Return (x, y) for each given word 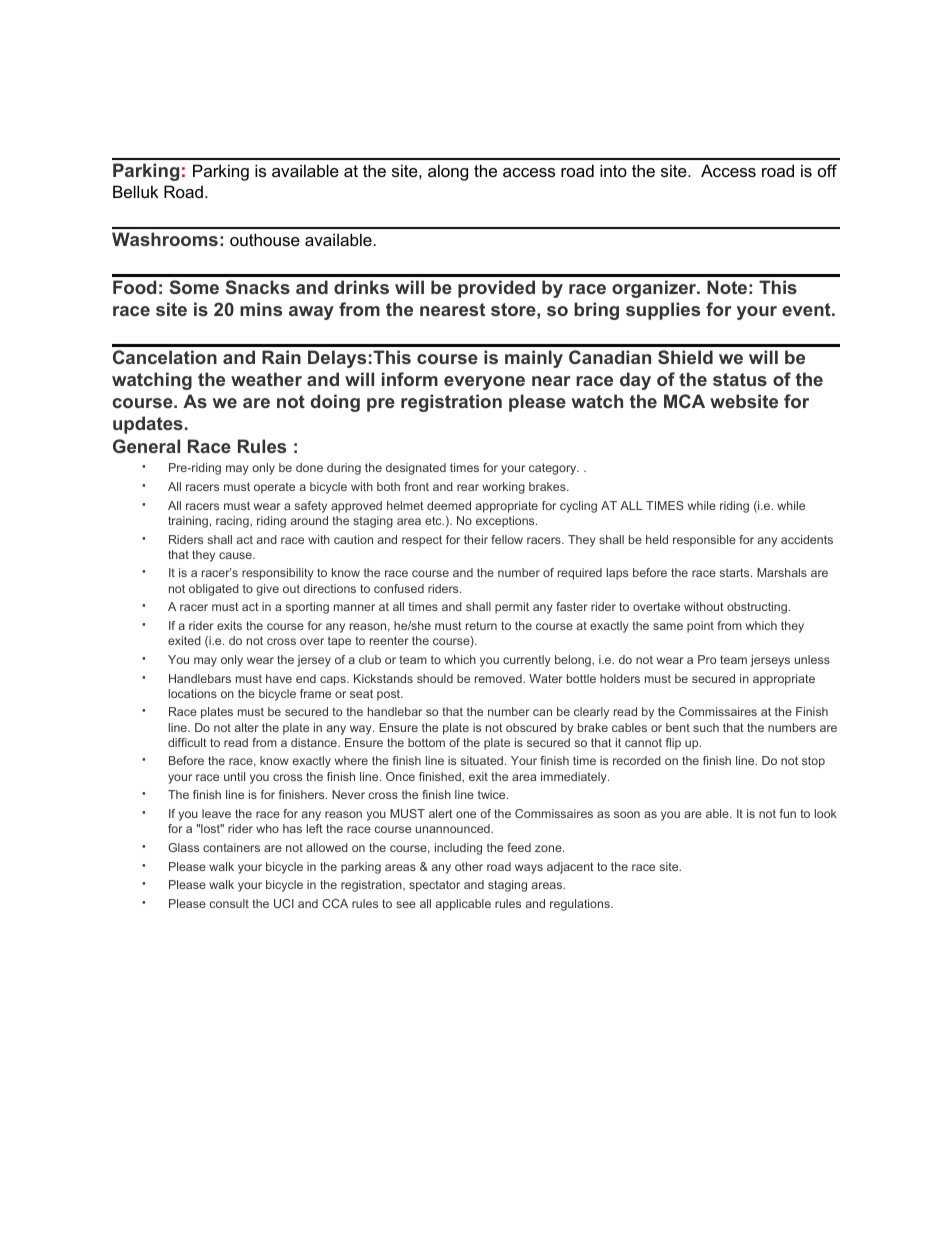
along (448, 172)
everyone (484, 383)
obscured (531, 727)
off (827, 170)
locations (193, 693)
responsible (704, 541)
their (476, 539)
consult (229, 903)
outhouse (265, 239)
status (740, 379)
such (706, 727)
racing (233, 522)
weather (266, 379)
